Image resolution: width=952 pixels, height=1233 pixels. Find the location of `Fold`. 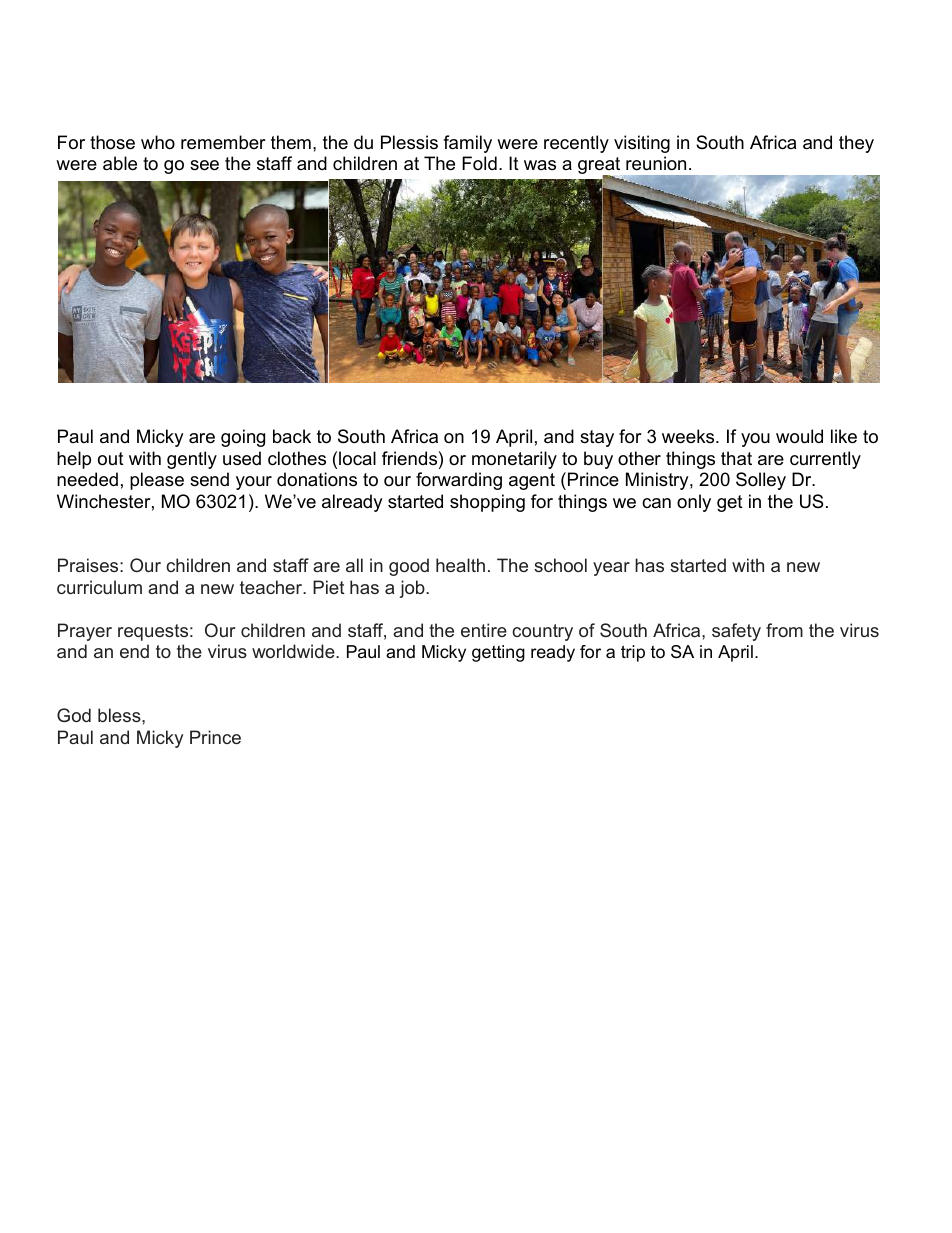

Fold is located at coordinates (479, 163).
